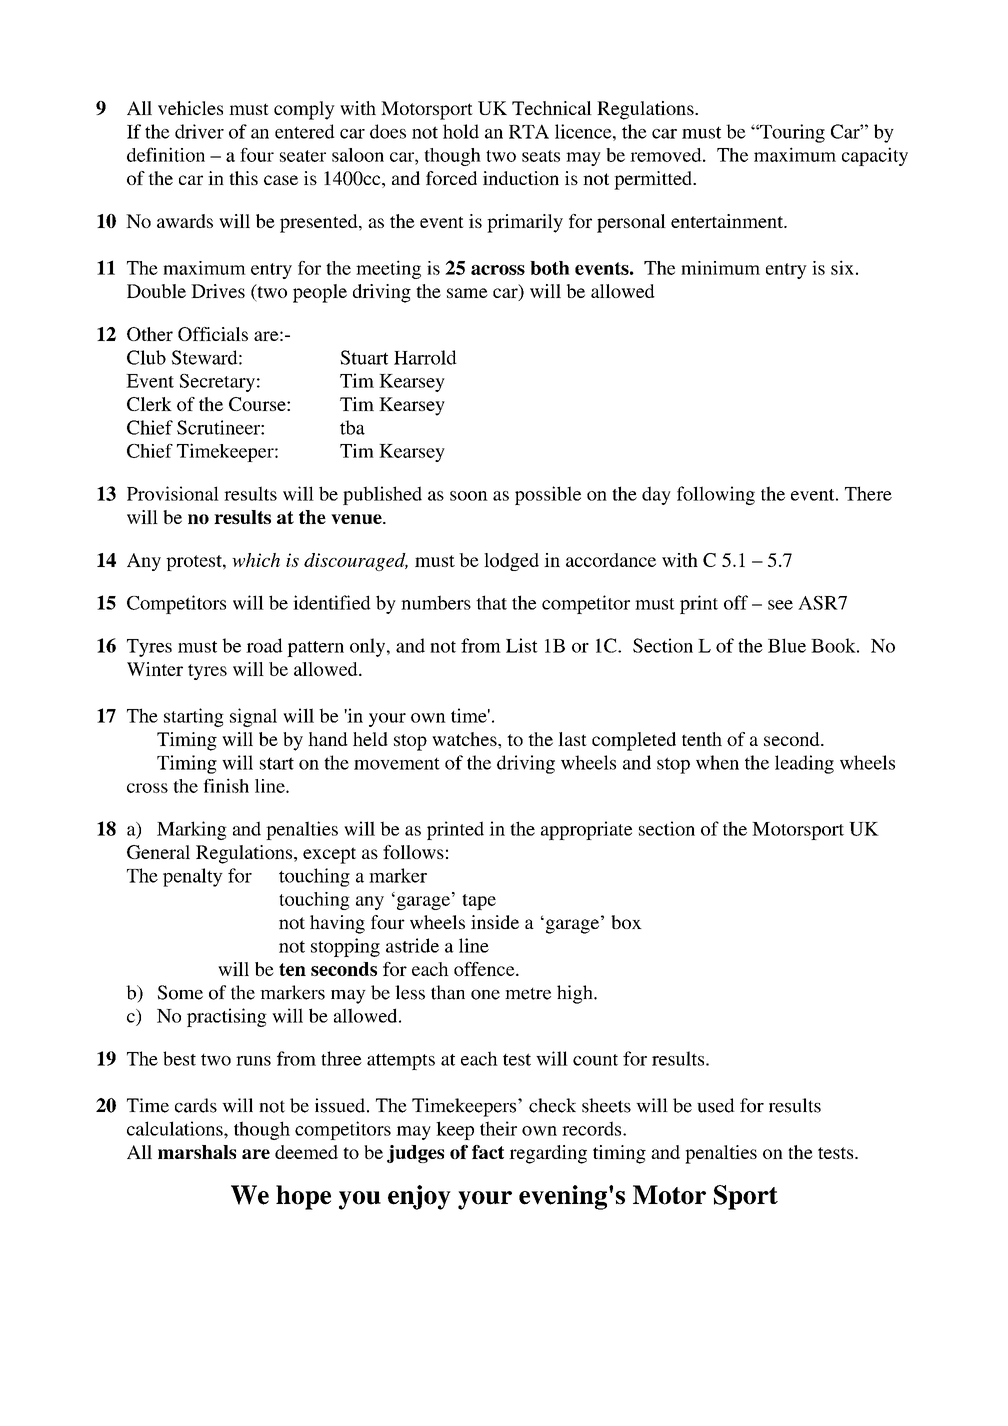 The height and width of the screenshot is (1426, 1008). What do you see at coordinates (541, 156) in the screenshot?
I see `seats` at bounding box center [541, 156].
